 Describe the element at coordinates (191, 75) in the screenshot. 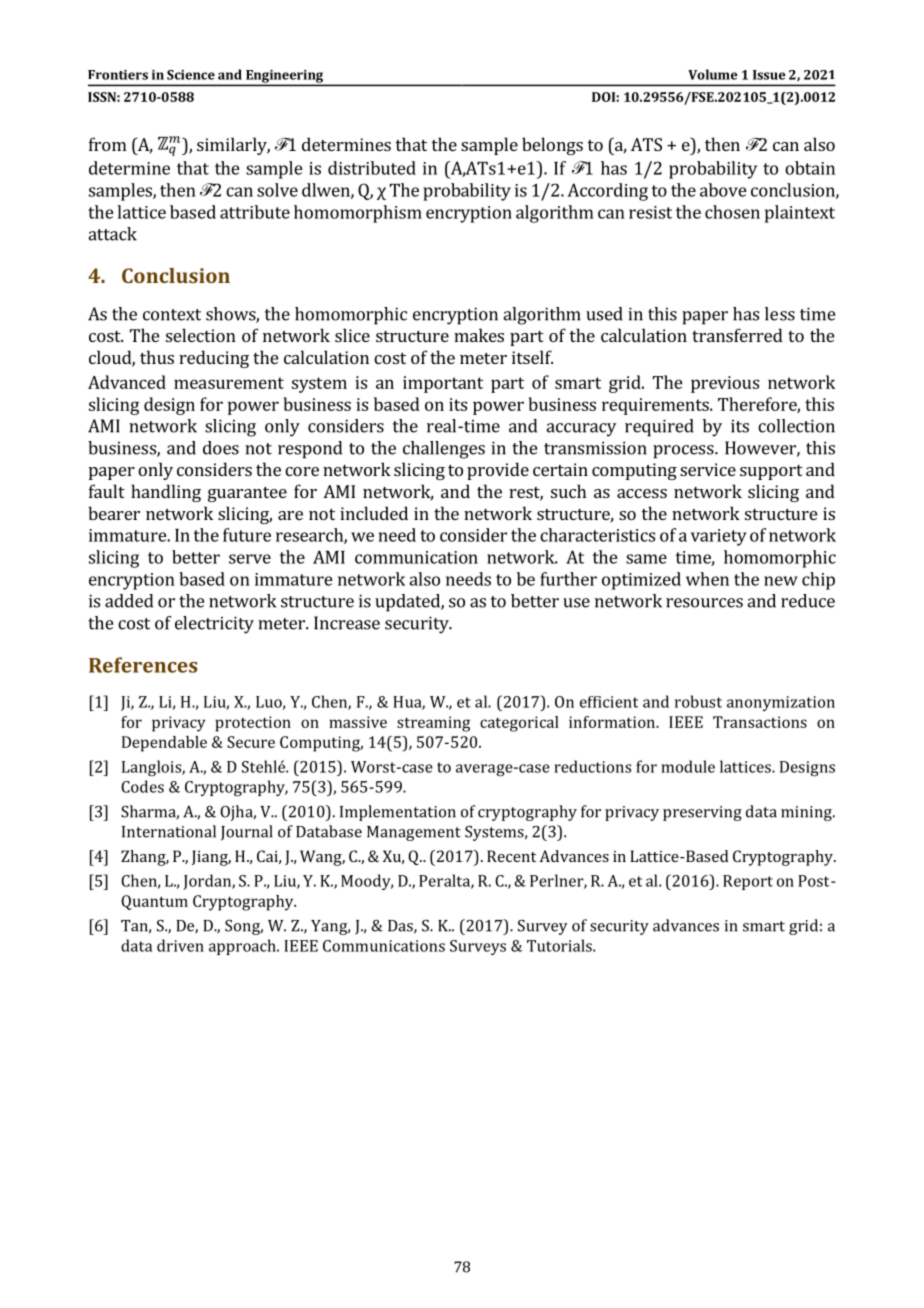

I see `Science` at that location.
